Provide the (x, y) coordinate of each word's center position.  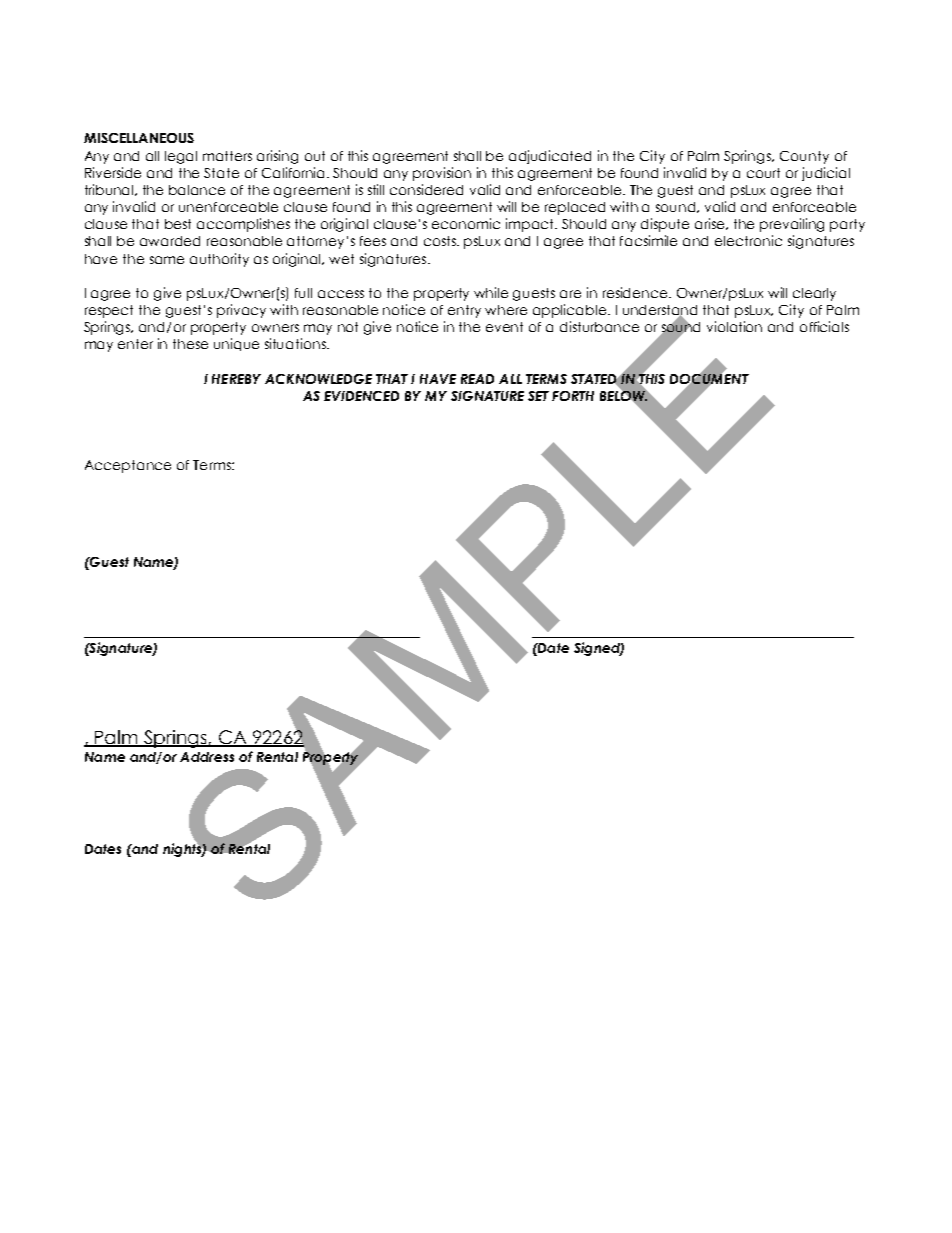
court (763, 173)
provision (442, 174)
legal (181, 157)
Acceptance (128, 466)
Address (207, 757)
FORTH (573, 396)
